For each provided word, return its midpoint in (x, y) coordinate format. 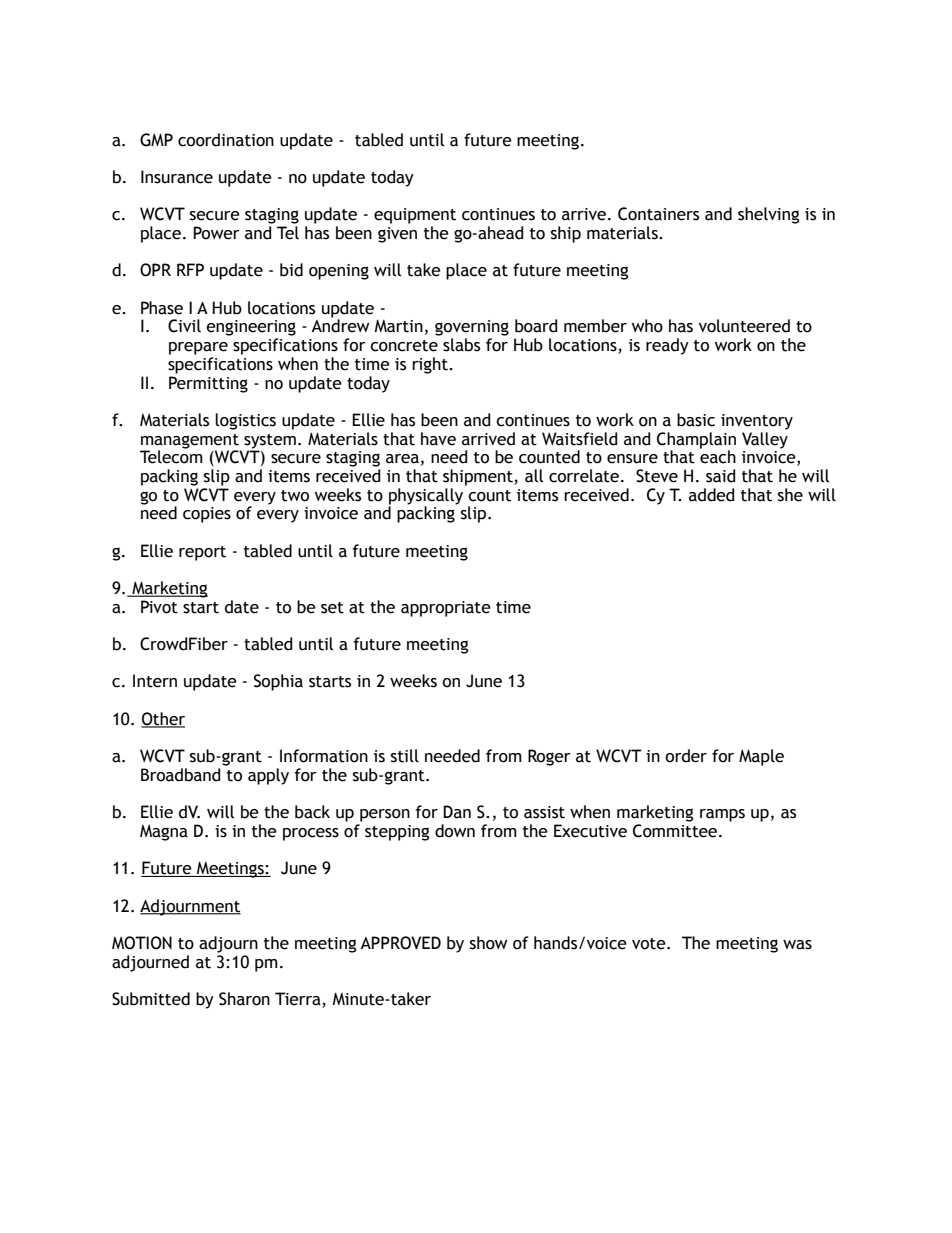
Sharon (244, 999)
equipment (415, 216)
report (202, 553)
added (711, 495)
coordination (226, 140)
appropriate (446, 609)
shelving (768, 215)
